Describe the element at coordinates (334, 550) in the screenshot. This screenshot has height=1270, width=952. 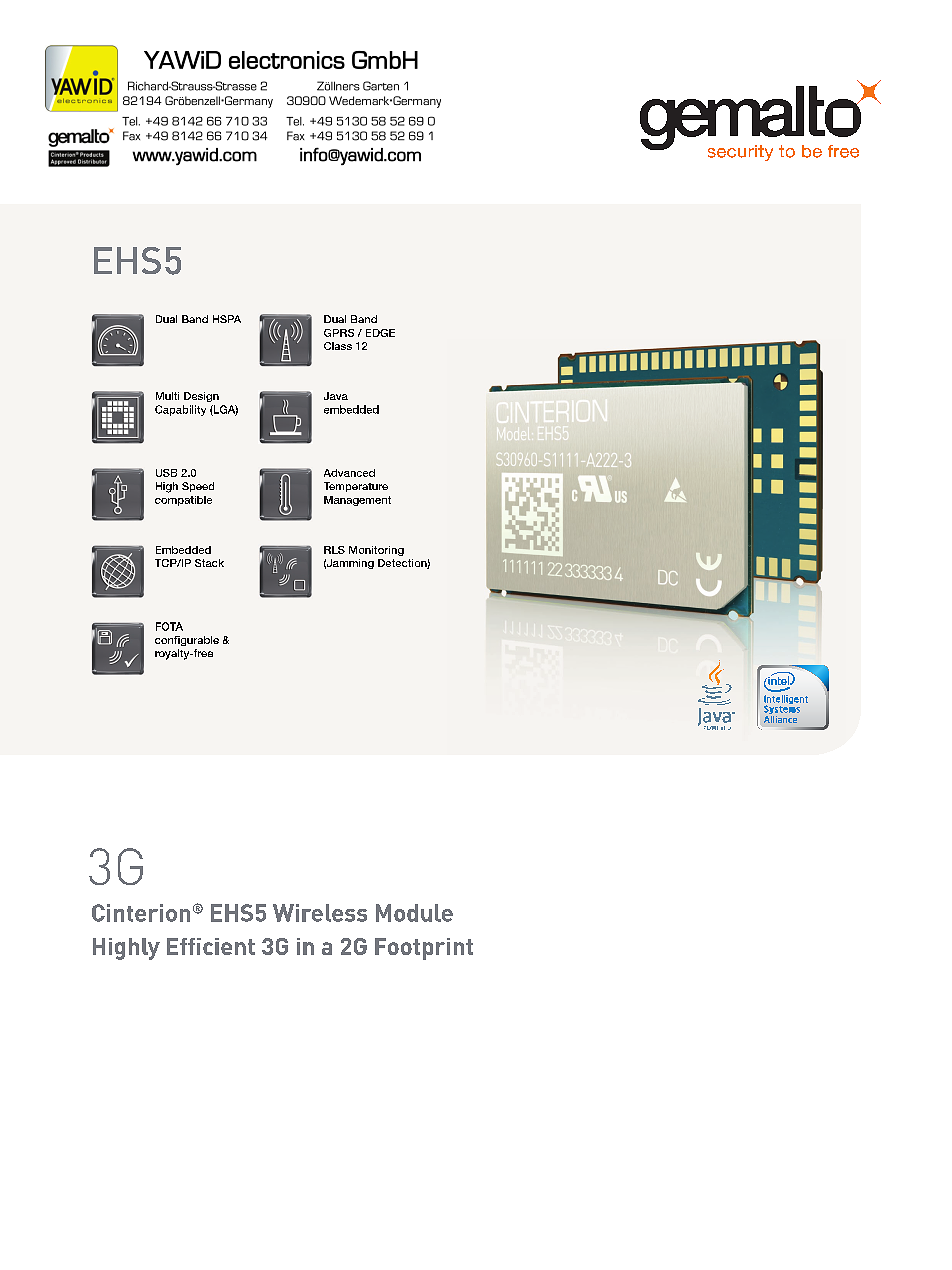
I see `RLS` at that location.
